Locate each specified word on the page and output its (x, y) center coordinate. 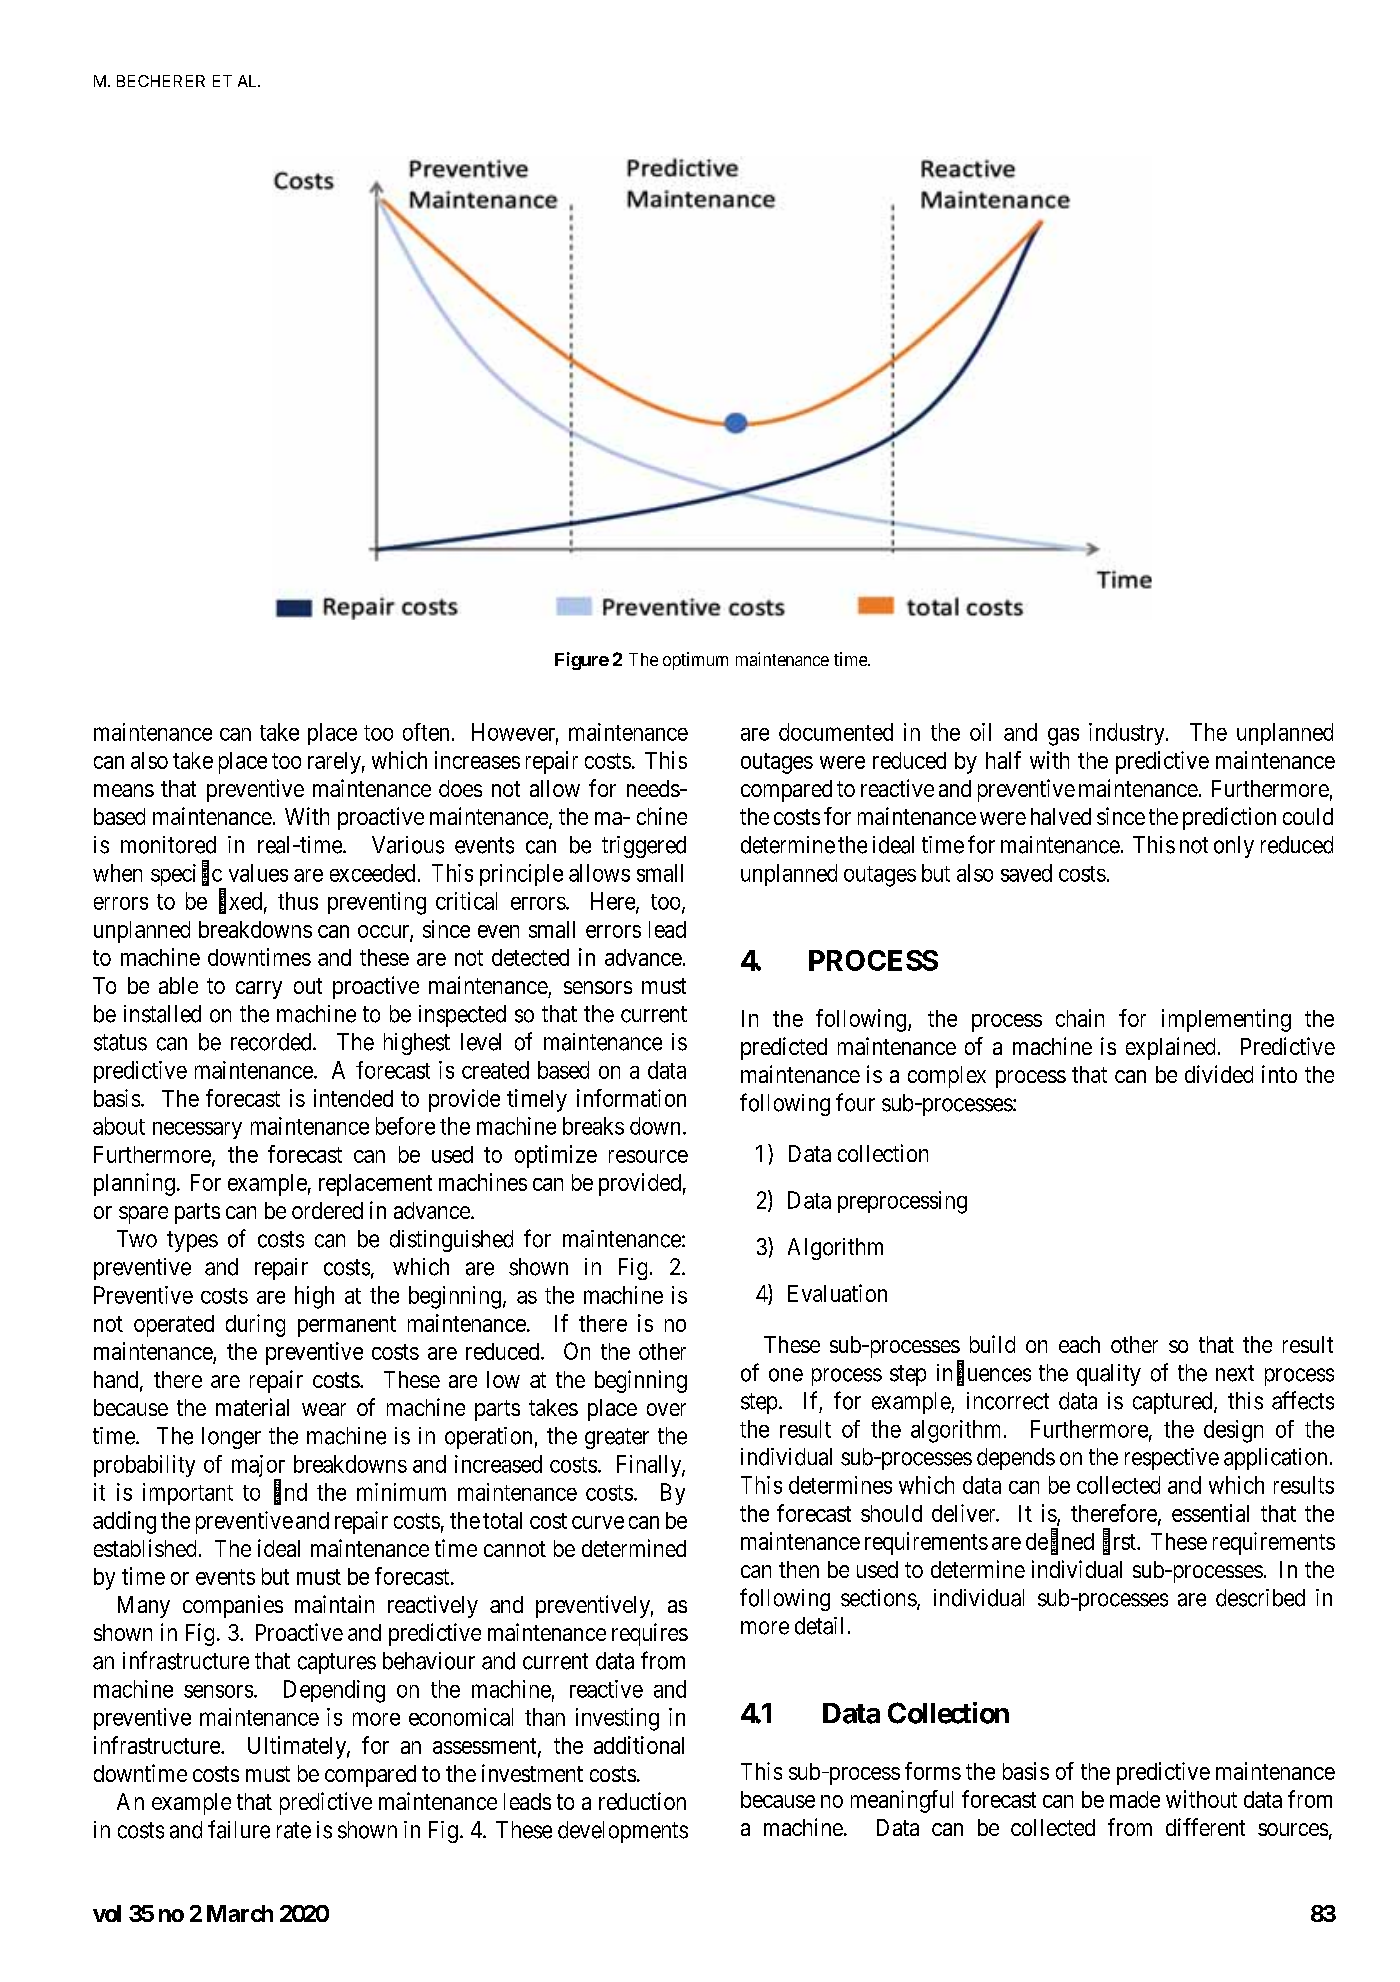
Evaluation (837, 1293)
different (1205, 1827)
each (1079, 1344)
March (240, 1913)
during (255, 1325)
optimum (695, 661)
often (426, 732)
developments (623, 1832)
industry (1128, 734)
